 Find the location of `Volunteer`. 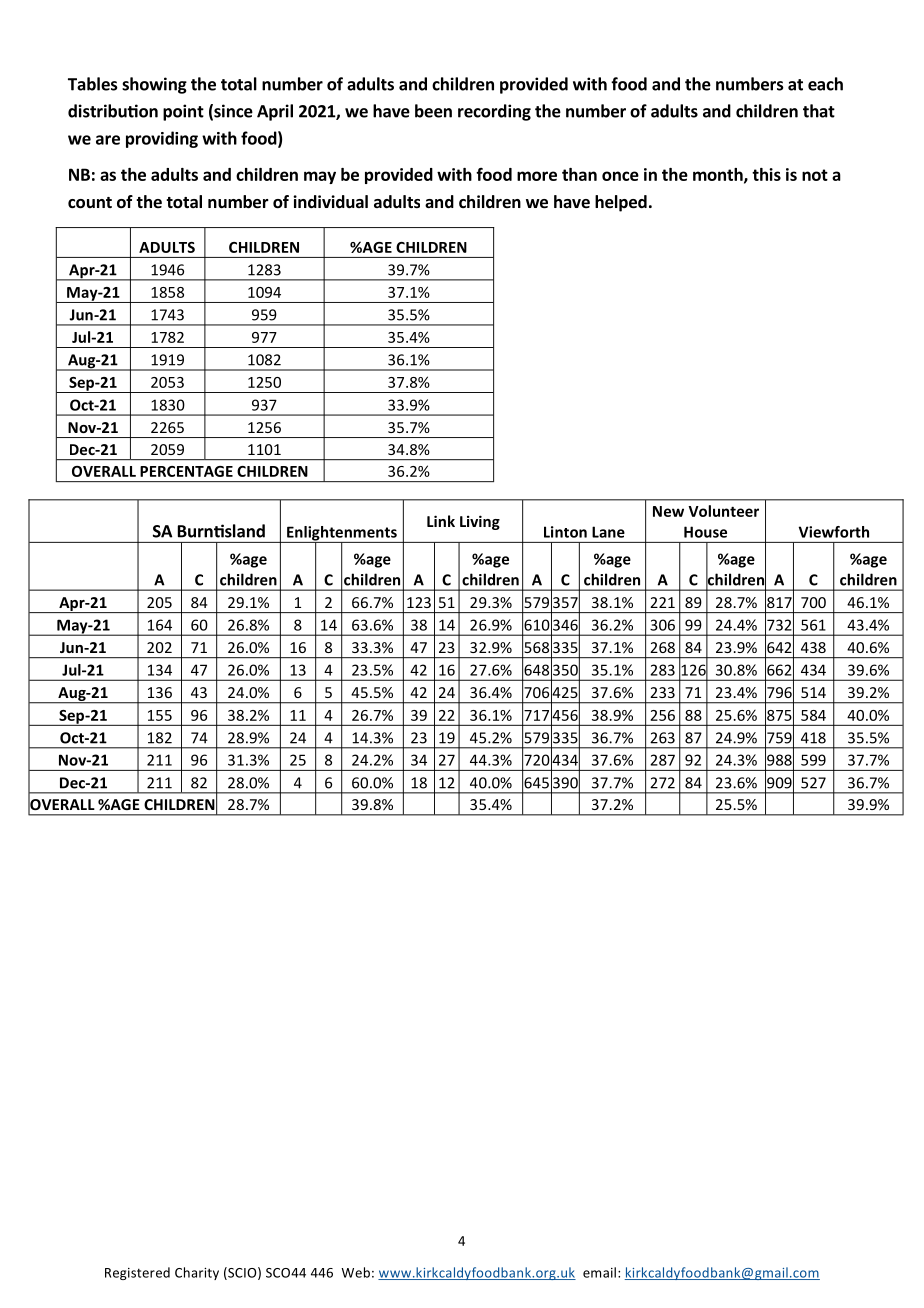

Volunteer is located at coordinates (723, 511).
